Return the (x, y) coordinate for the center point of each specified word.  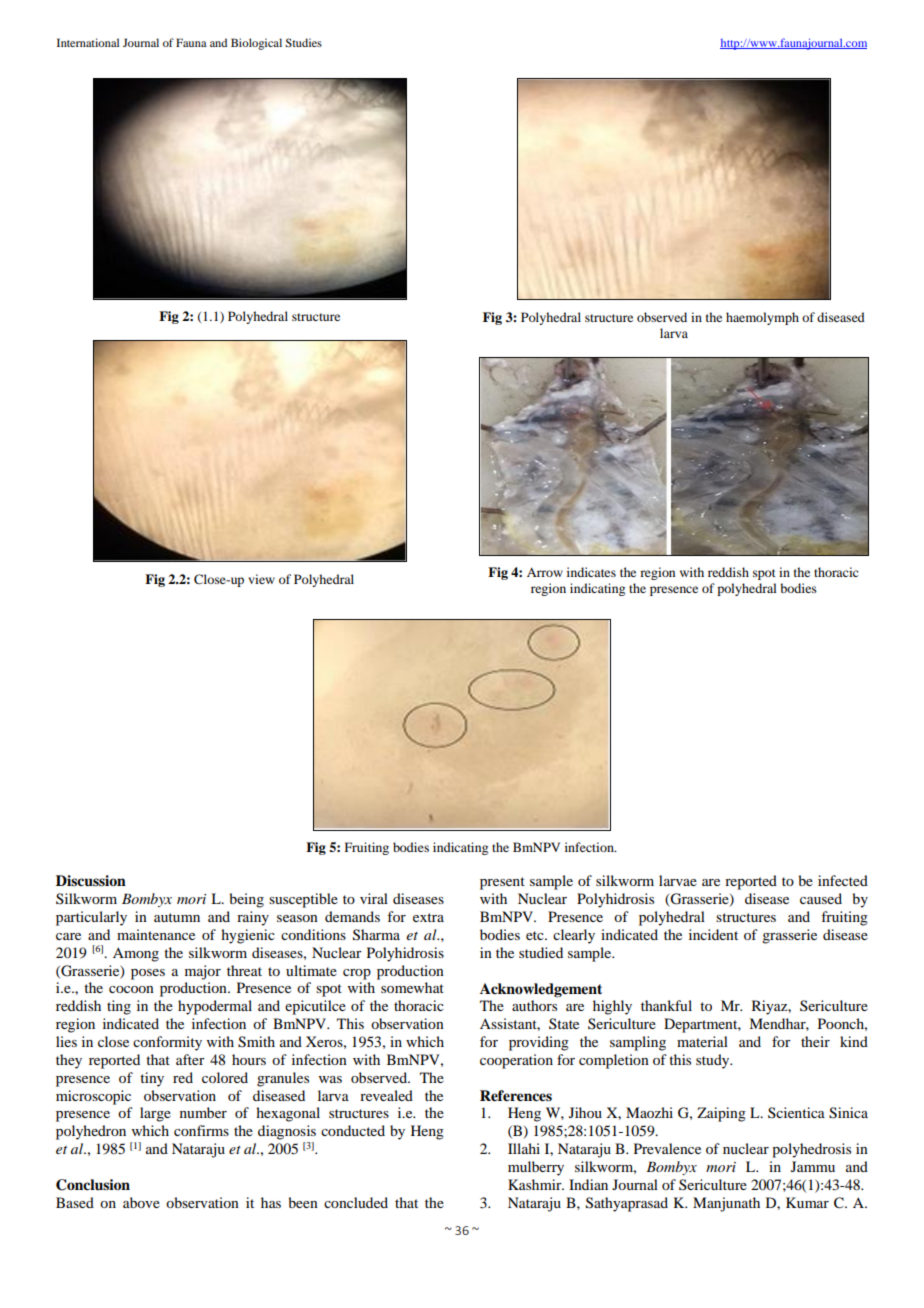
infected (843, 880)
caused (821, 898)
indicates (591, 572)
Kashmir (536, 1184)
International (88, 42)
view (261, 579)
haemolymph (762, 318)
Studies (303, 42)
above (141, 1202)
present (502, 883)
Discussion (91, 881)
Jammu (813, 1166)
